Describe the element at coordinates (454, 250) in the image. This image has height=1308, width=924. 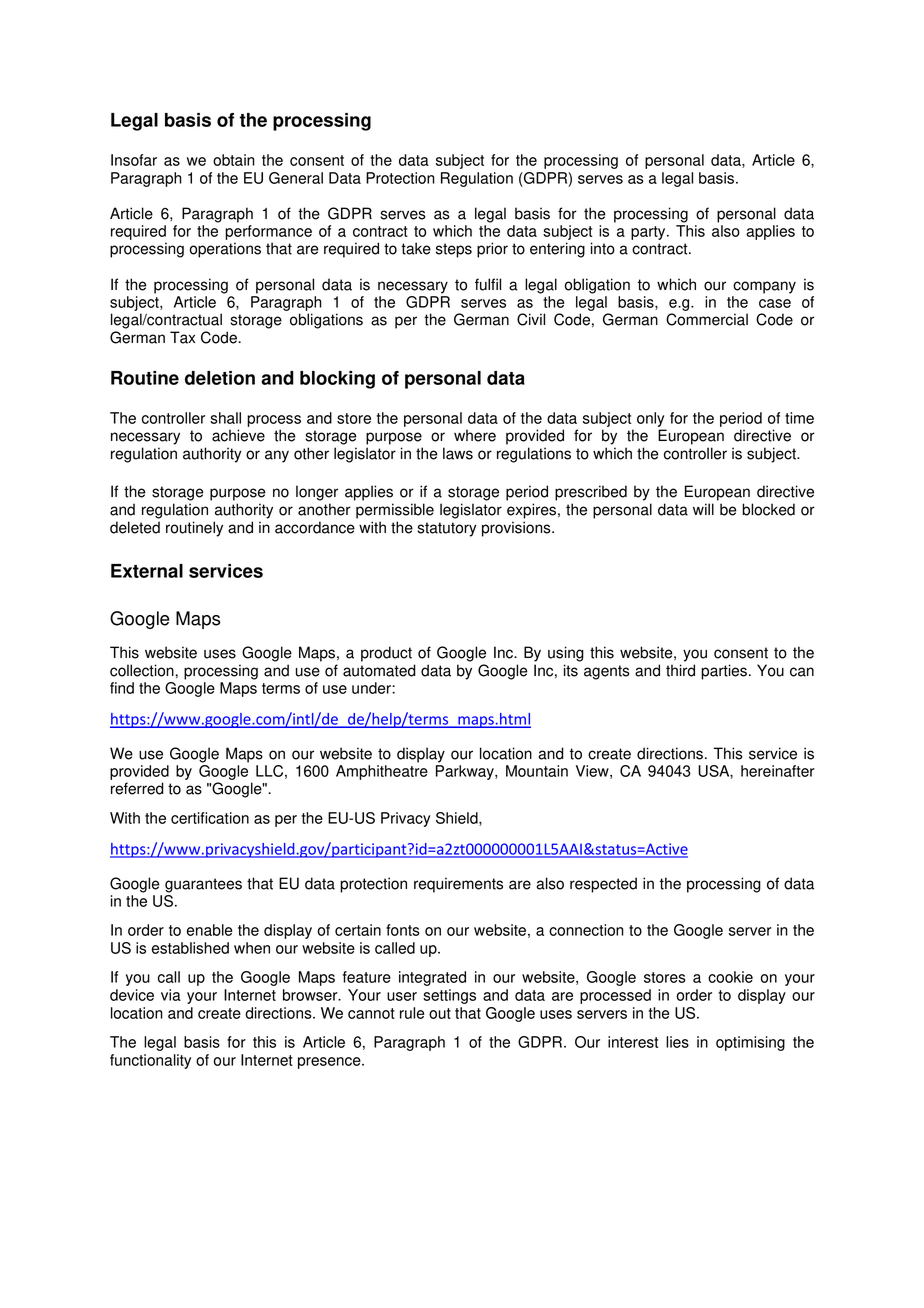
I see `steps` at that location.
